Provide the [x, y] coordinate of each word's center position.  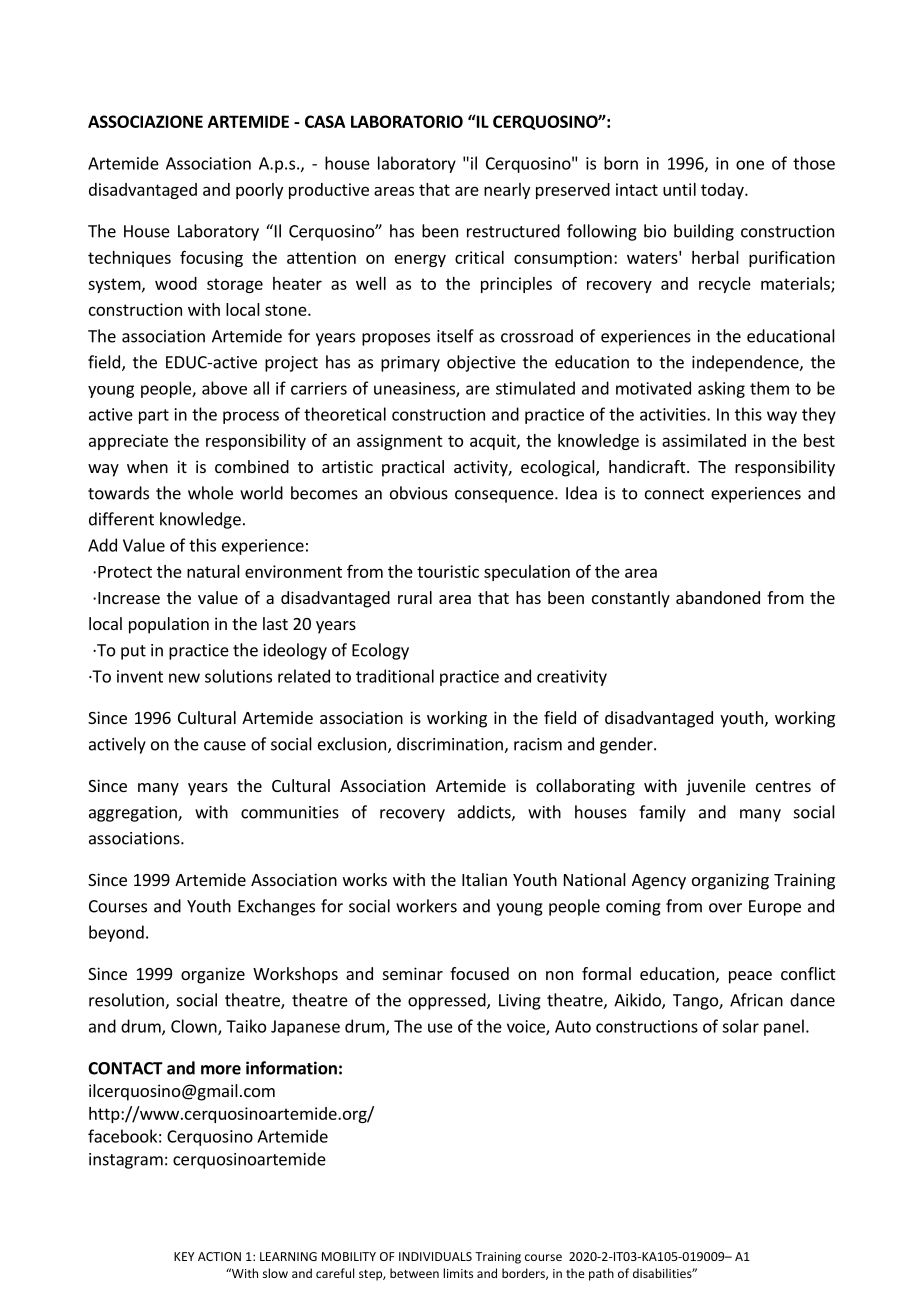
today [723, 191]
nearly [507, 191]
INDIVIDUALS [435, 1256]
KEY [184, 1256]
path [601, 1274]
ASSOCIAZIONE [145, 121]
